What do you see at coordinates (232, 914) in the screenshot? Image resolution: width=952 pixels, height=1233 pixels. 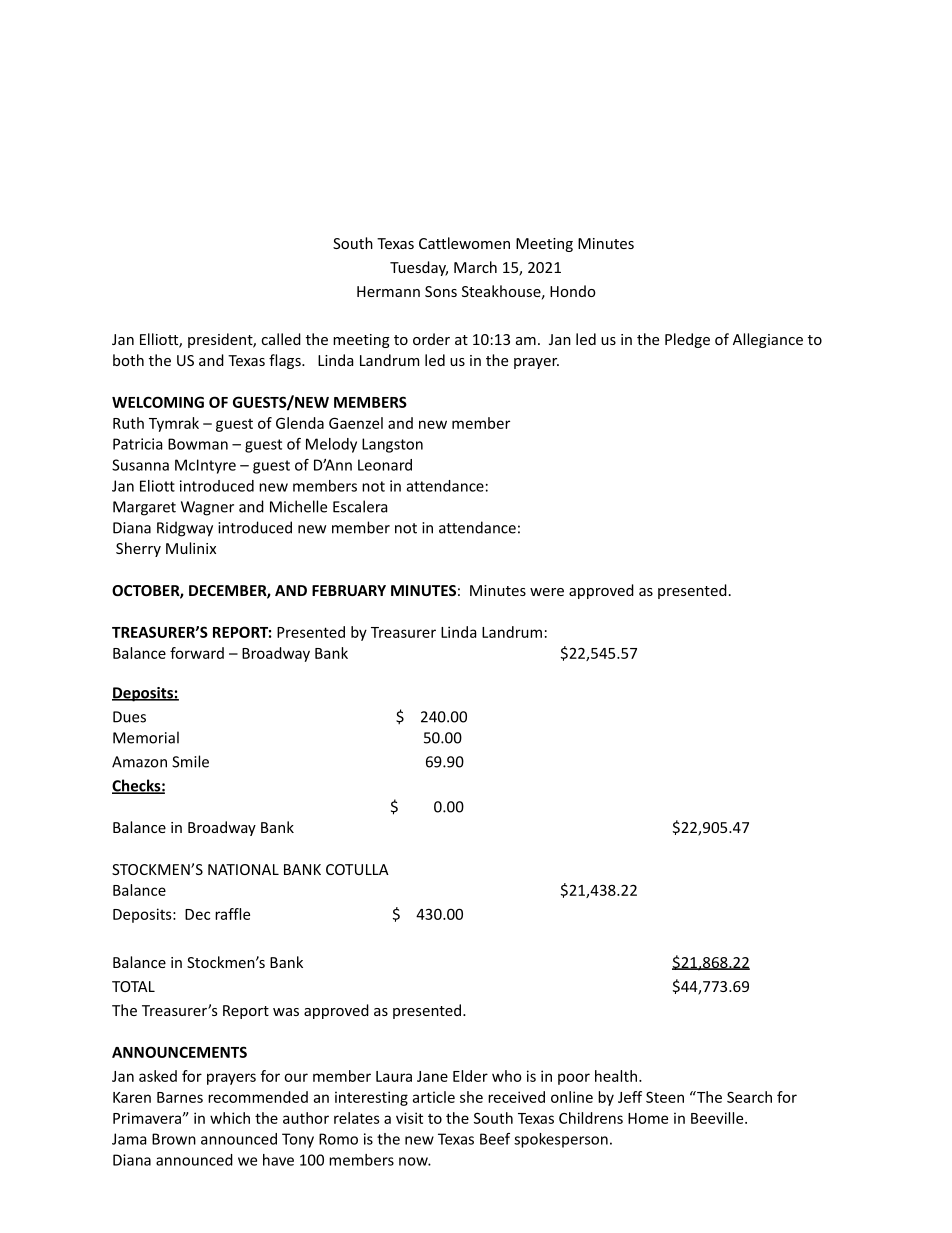 I see `raffle` at bounding box center [232, 914].
